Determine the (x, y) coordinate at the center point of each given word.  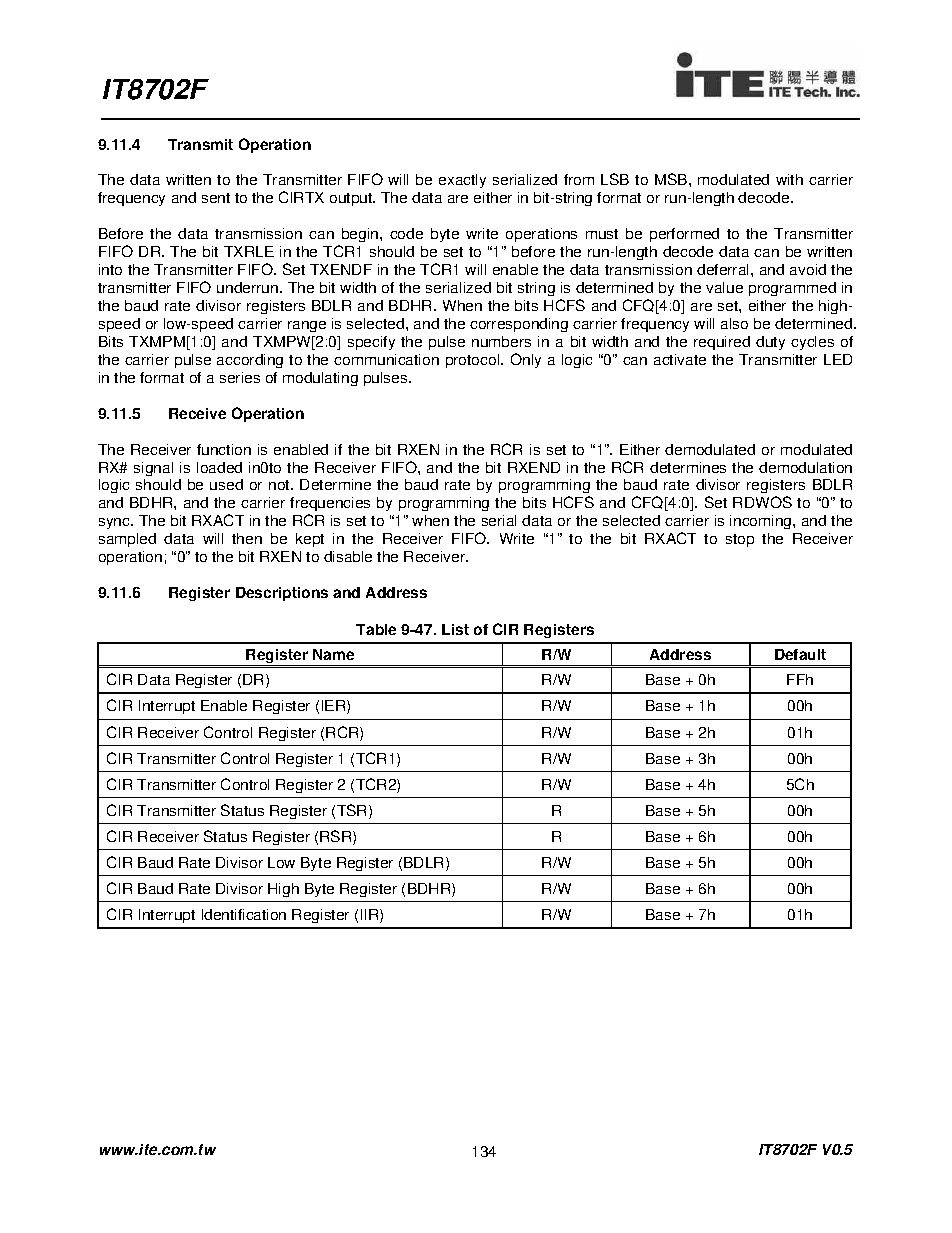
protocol (474, 361)
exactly (462, 181)
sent (216, 198)
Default (800, 654)
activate (680, 359)
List (455, 629)
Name (333, 654)
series (240, 377)
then (247, 538)
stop (740, 540)
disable (348, 556)
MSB (672, 179)
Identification (244, 914)
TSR (353, 811)
